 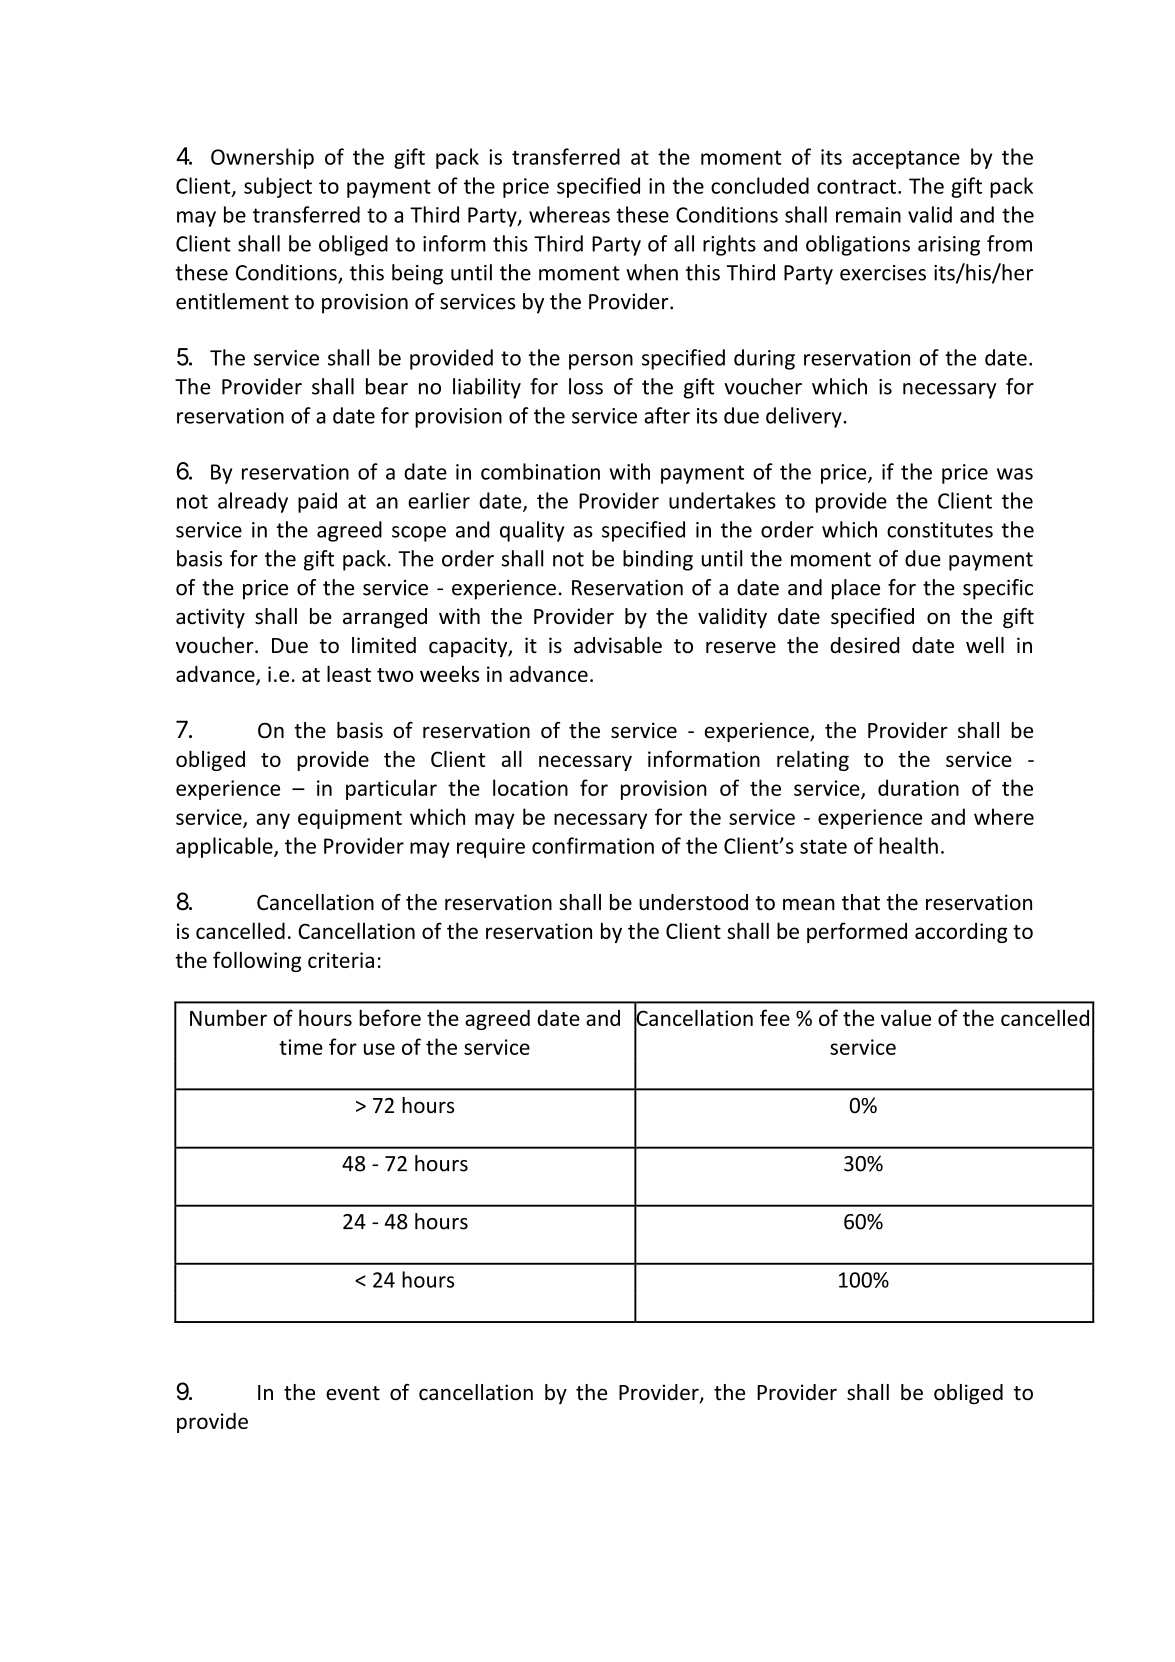 I want to click on combination, so click(x=540, y=471).
